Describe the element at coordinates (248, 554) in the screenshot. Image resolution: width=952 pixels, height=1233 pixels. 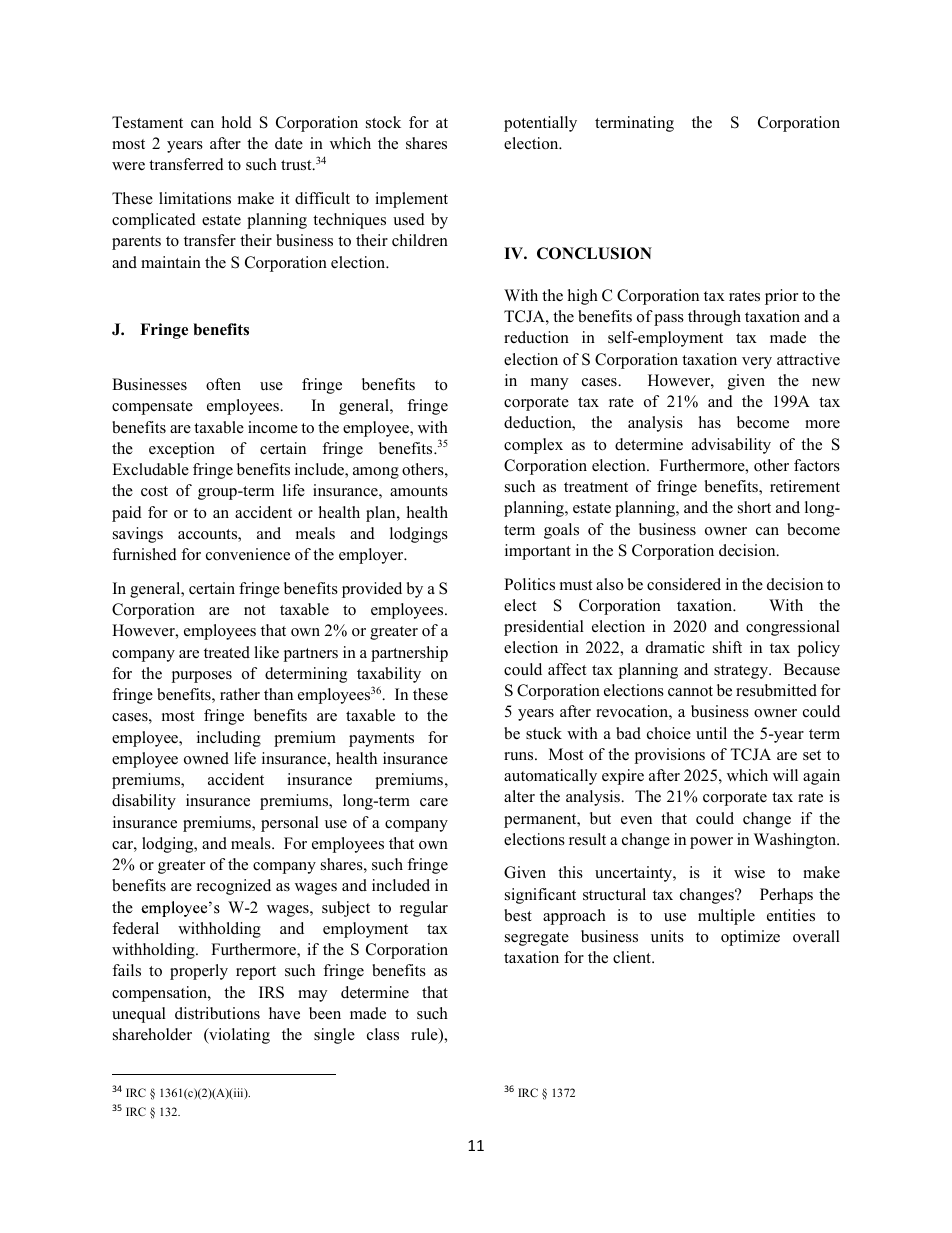
I see `convenience` at that location.
